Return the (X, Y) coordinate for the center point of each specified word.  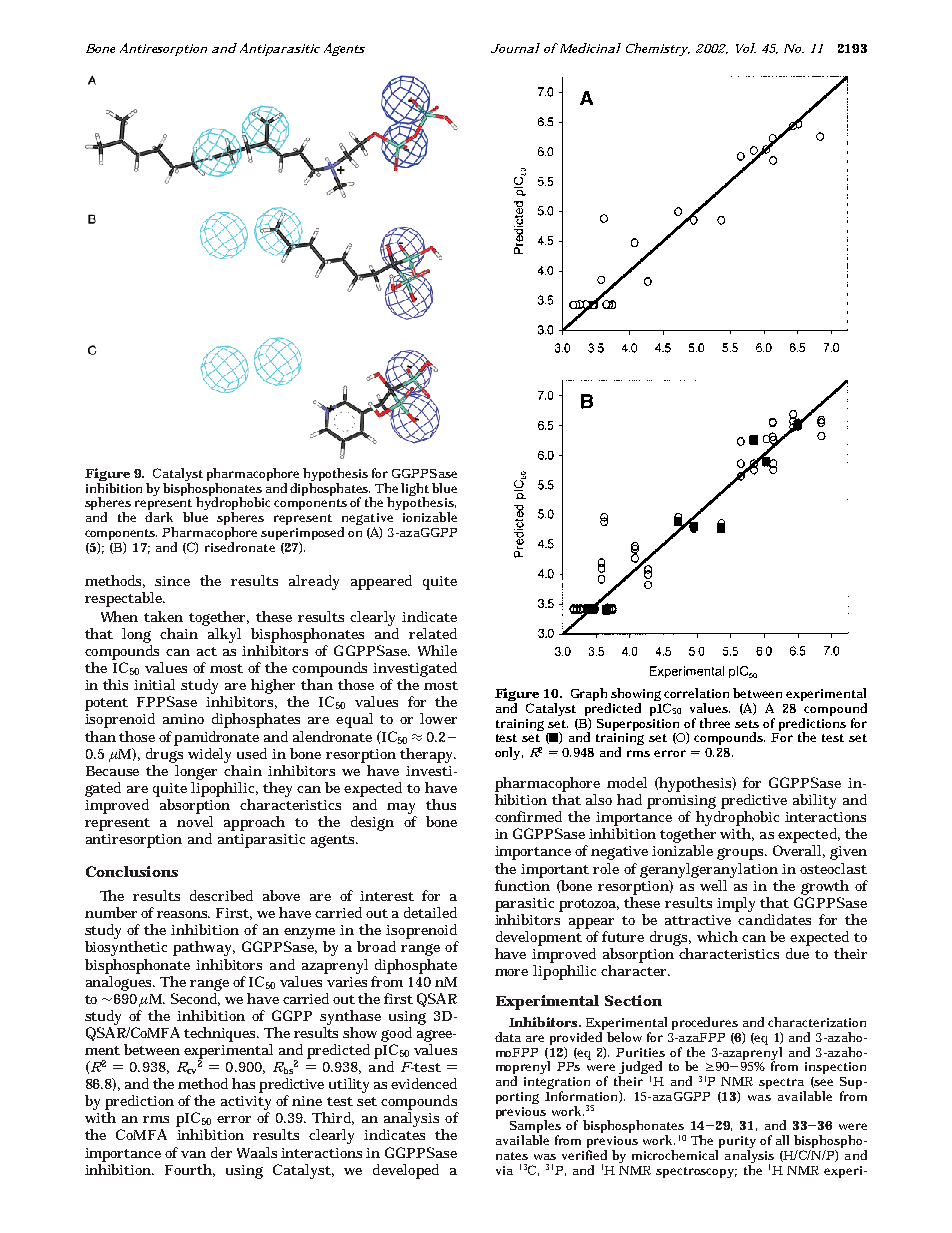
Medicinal (589, 48)
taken (163, 616)
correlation (696, 693)
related (433, 633)
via (504, 1170)
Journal (515, 48)
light (415, 490)
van (193, 1154)
